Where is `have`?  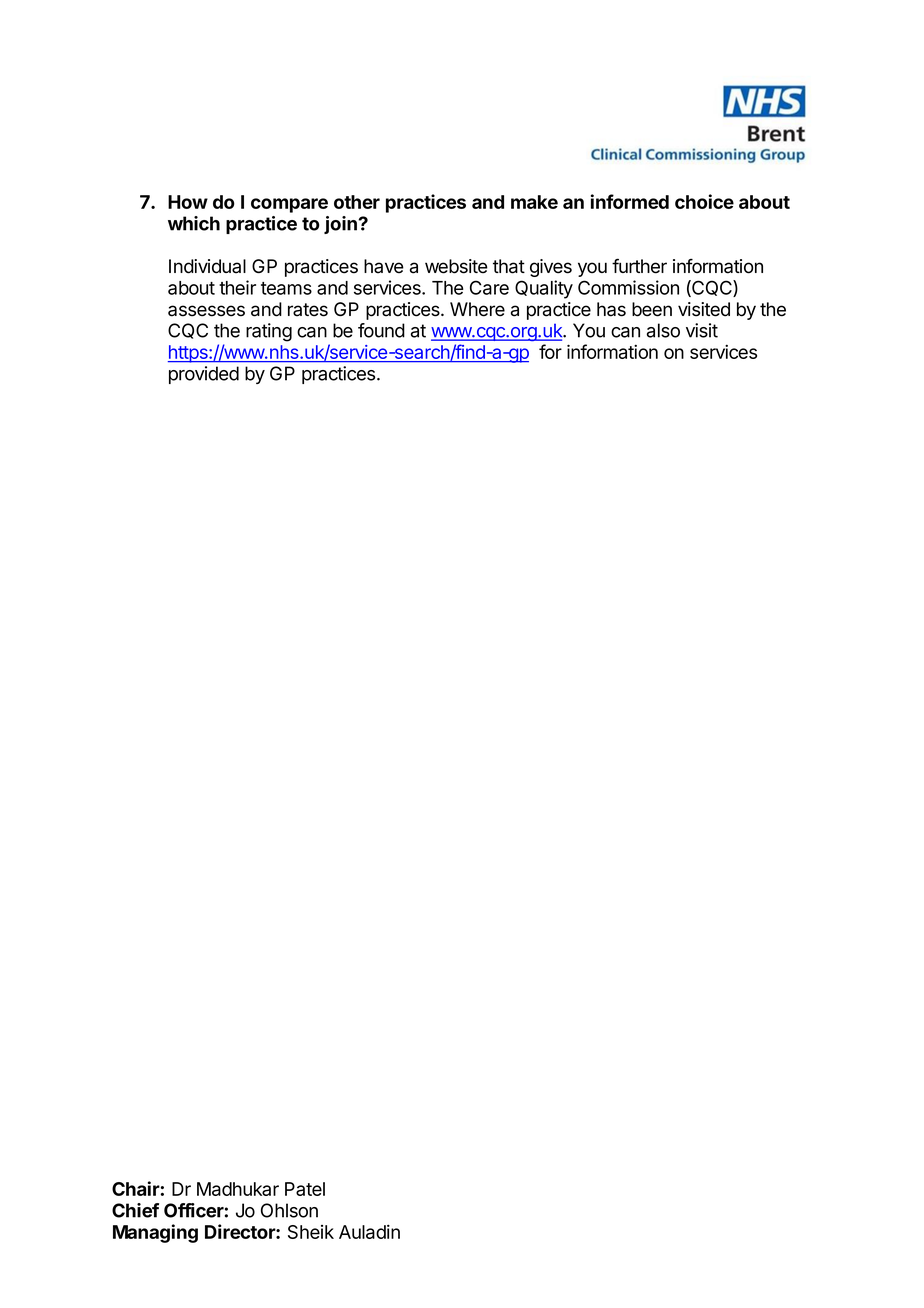
have is located at coordinates (384, 266).
